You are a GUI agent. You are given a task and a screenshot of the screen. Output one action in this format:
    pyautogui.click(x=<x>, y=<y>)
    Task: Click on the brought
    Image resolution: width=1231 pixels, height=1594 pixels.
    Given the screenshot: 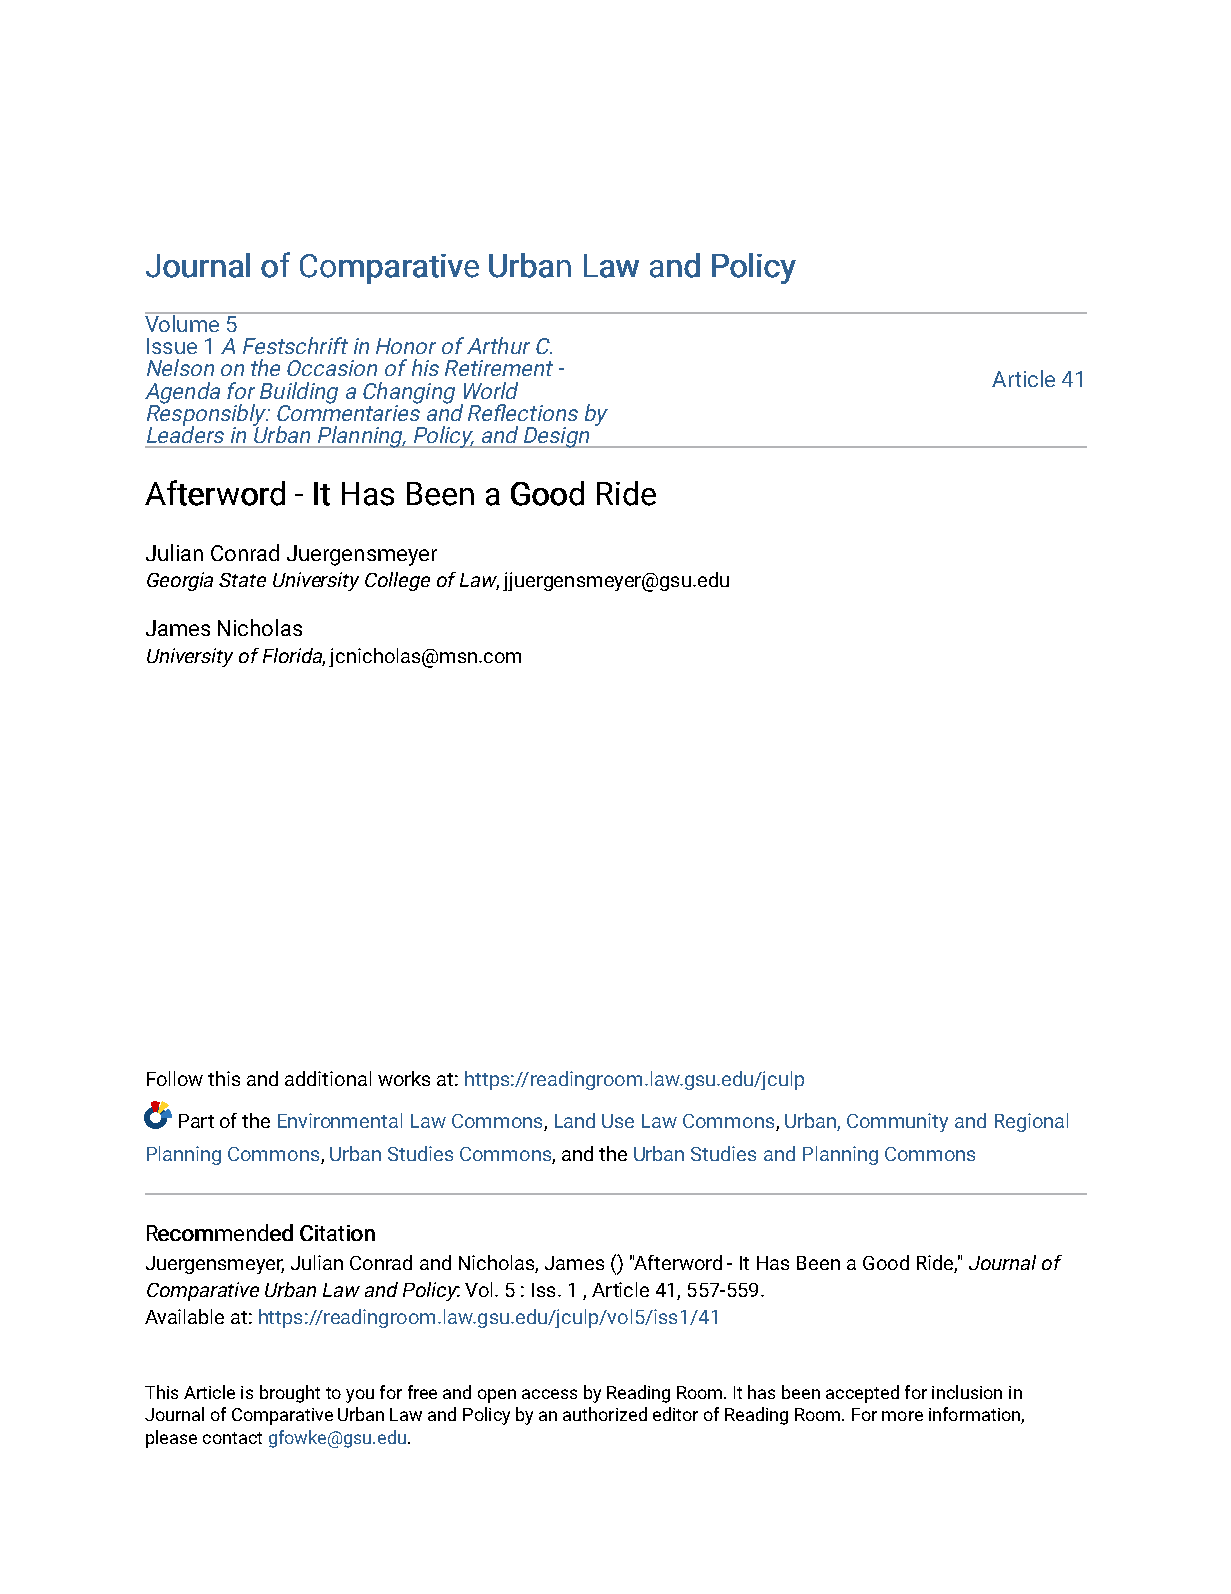 What is the action you would take?
    pyautogui.click(x=290, y=1394)
